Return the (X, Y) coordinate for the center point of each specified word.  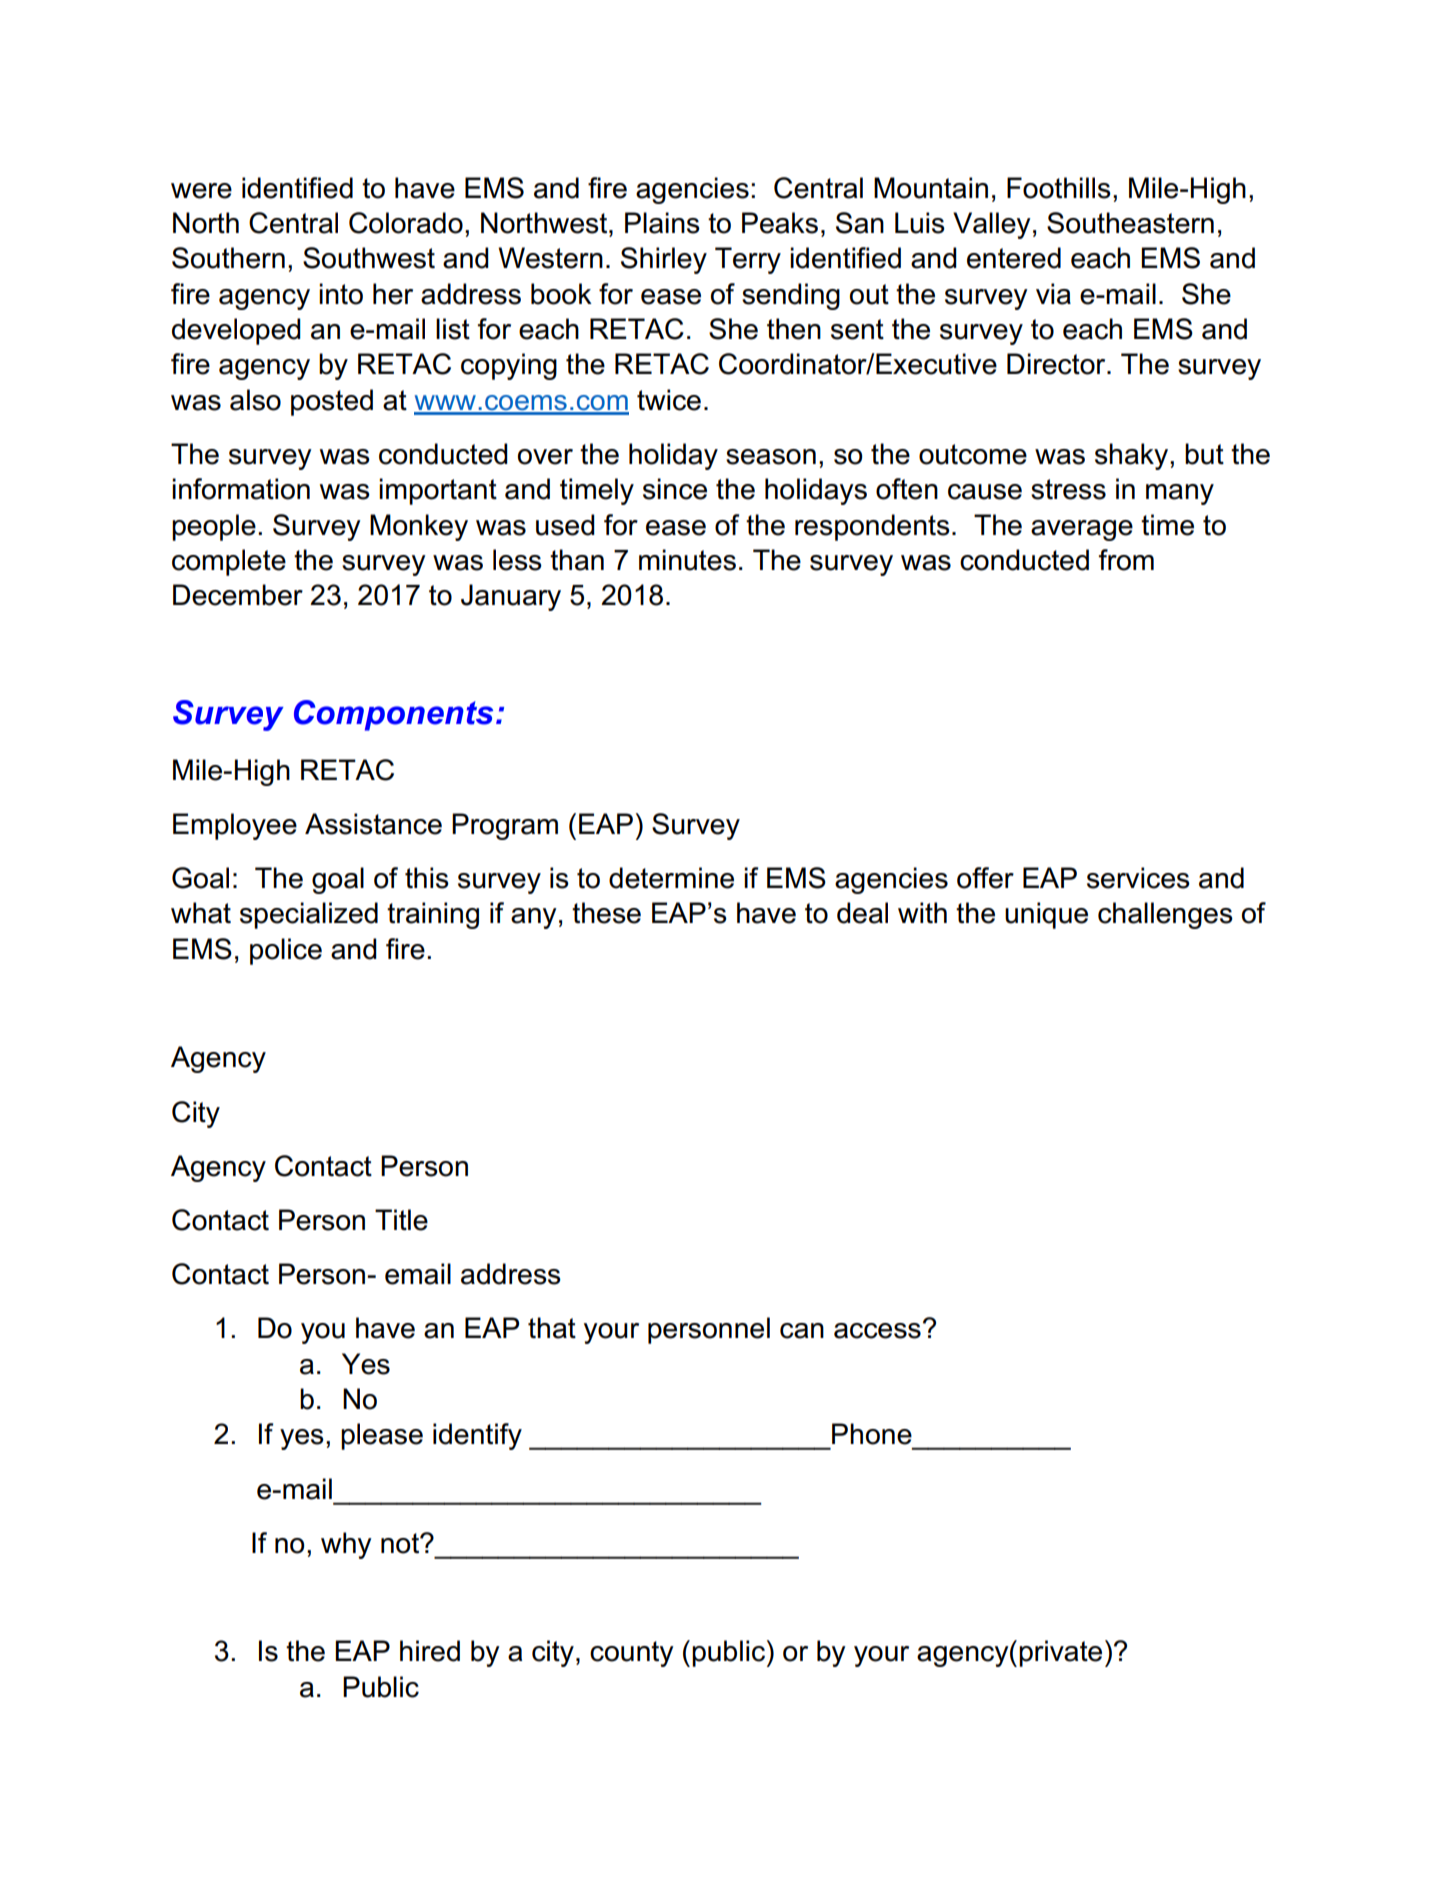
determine (671, 878)
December (238, 595)
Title (401, 1220)
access (877, 1331)
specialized (309, 915)
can (802, 1331)
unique (1046, 915)
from (1126, 560)
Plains (662, 223)
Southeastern (1130, 223)
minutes (687, 560)
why (346, 1545)
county (632, 1654)
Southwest (369, 258)
